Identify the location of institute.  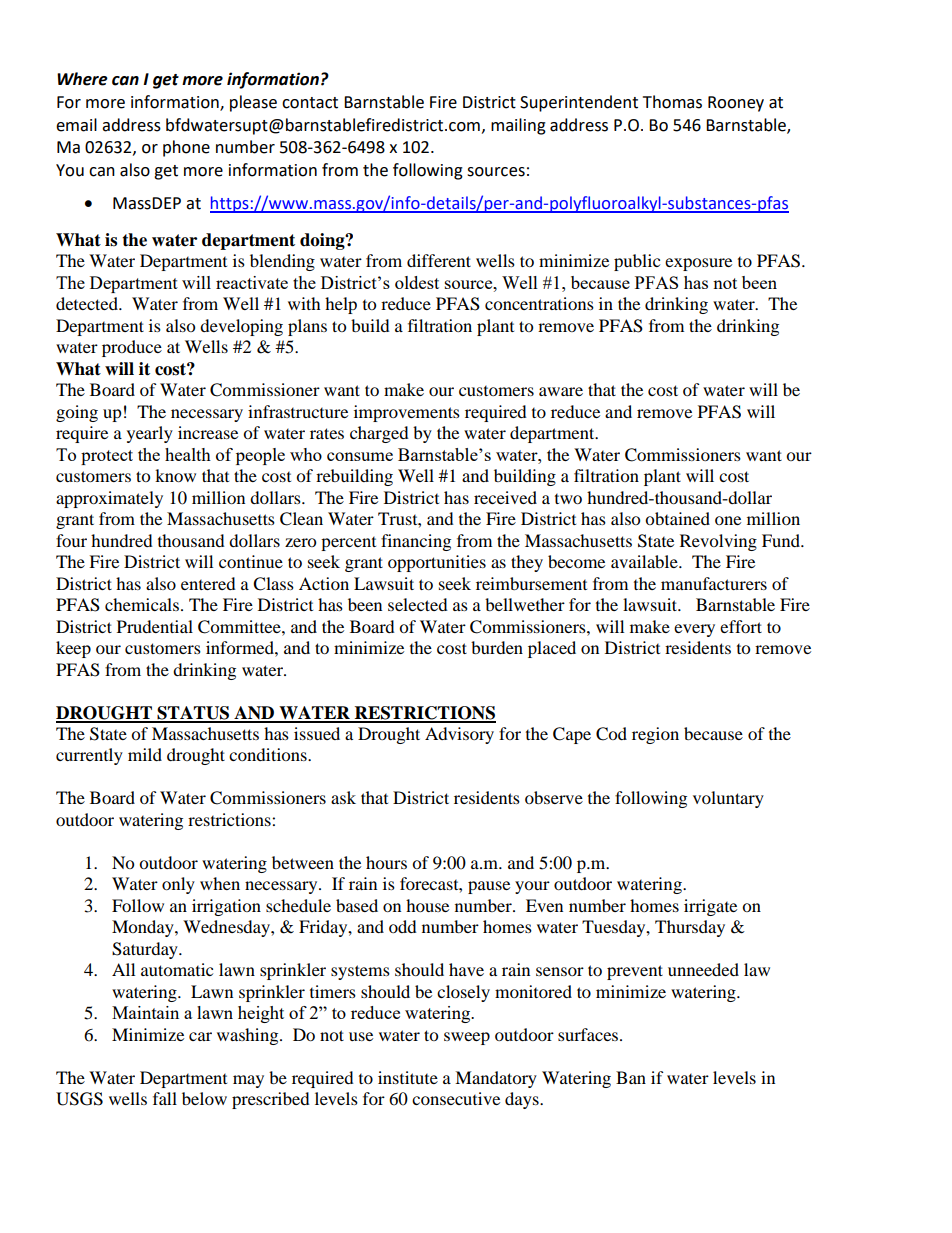
(408, 1077).
